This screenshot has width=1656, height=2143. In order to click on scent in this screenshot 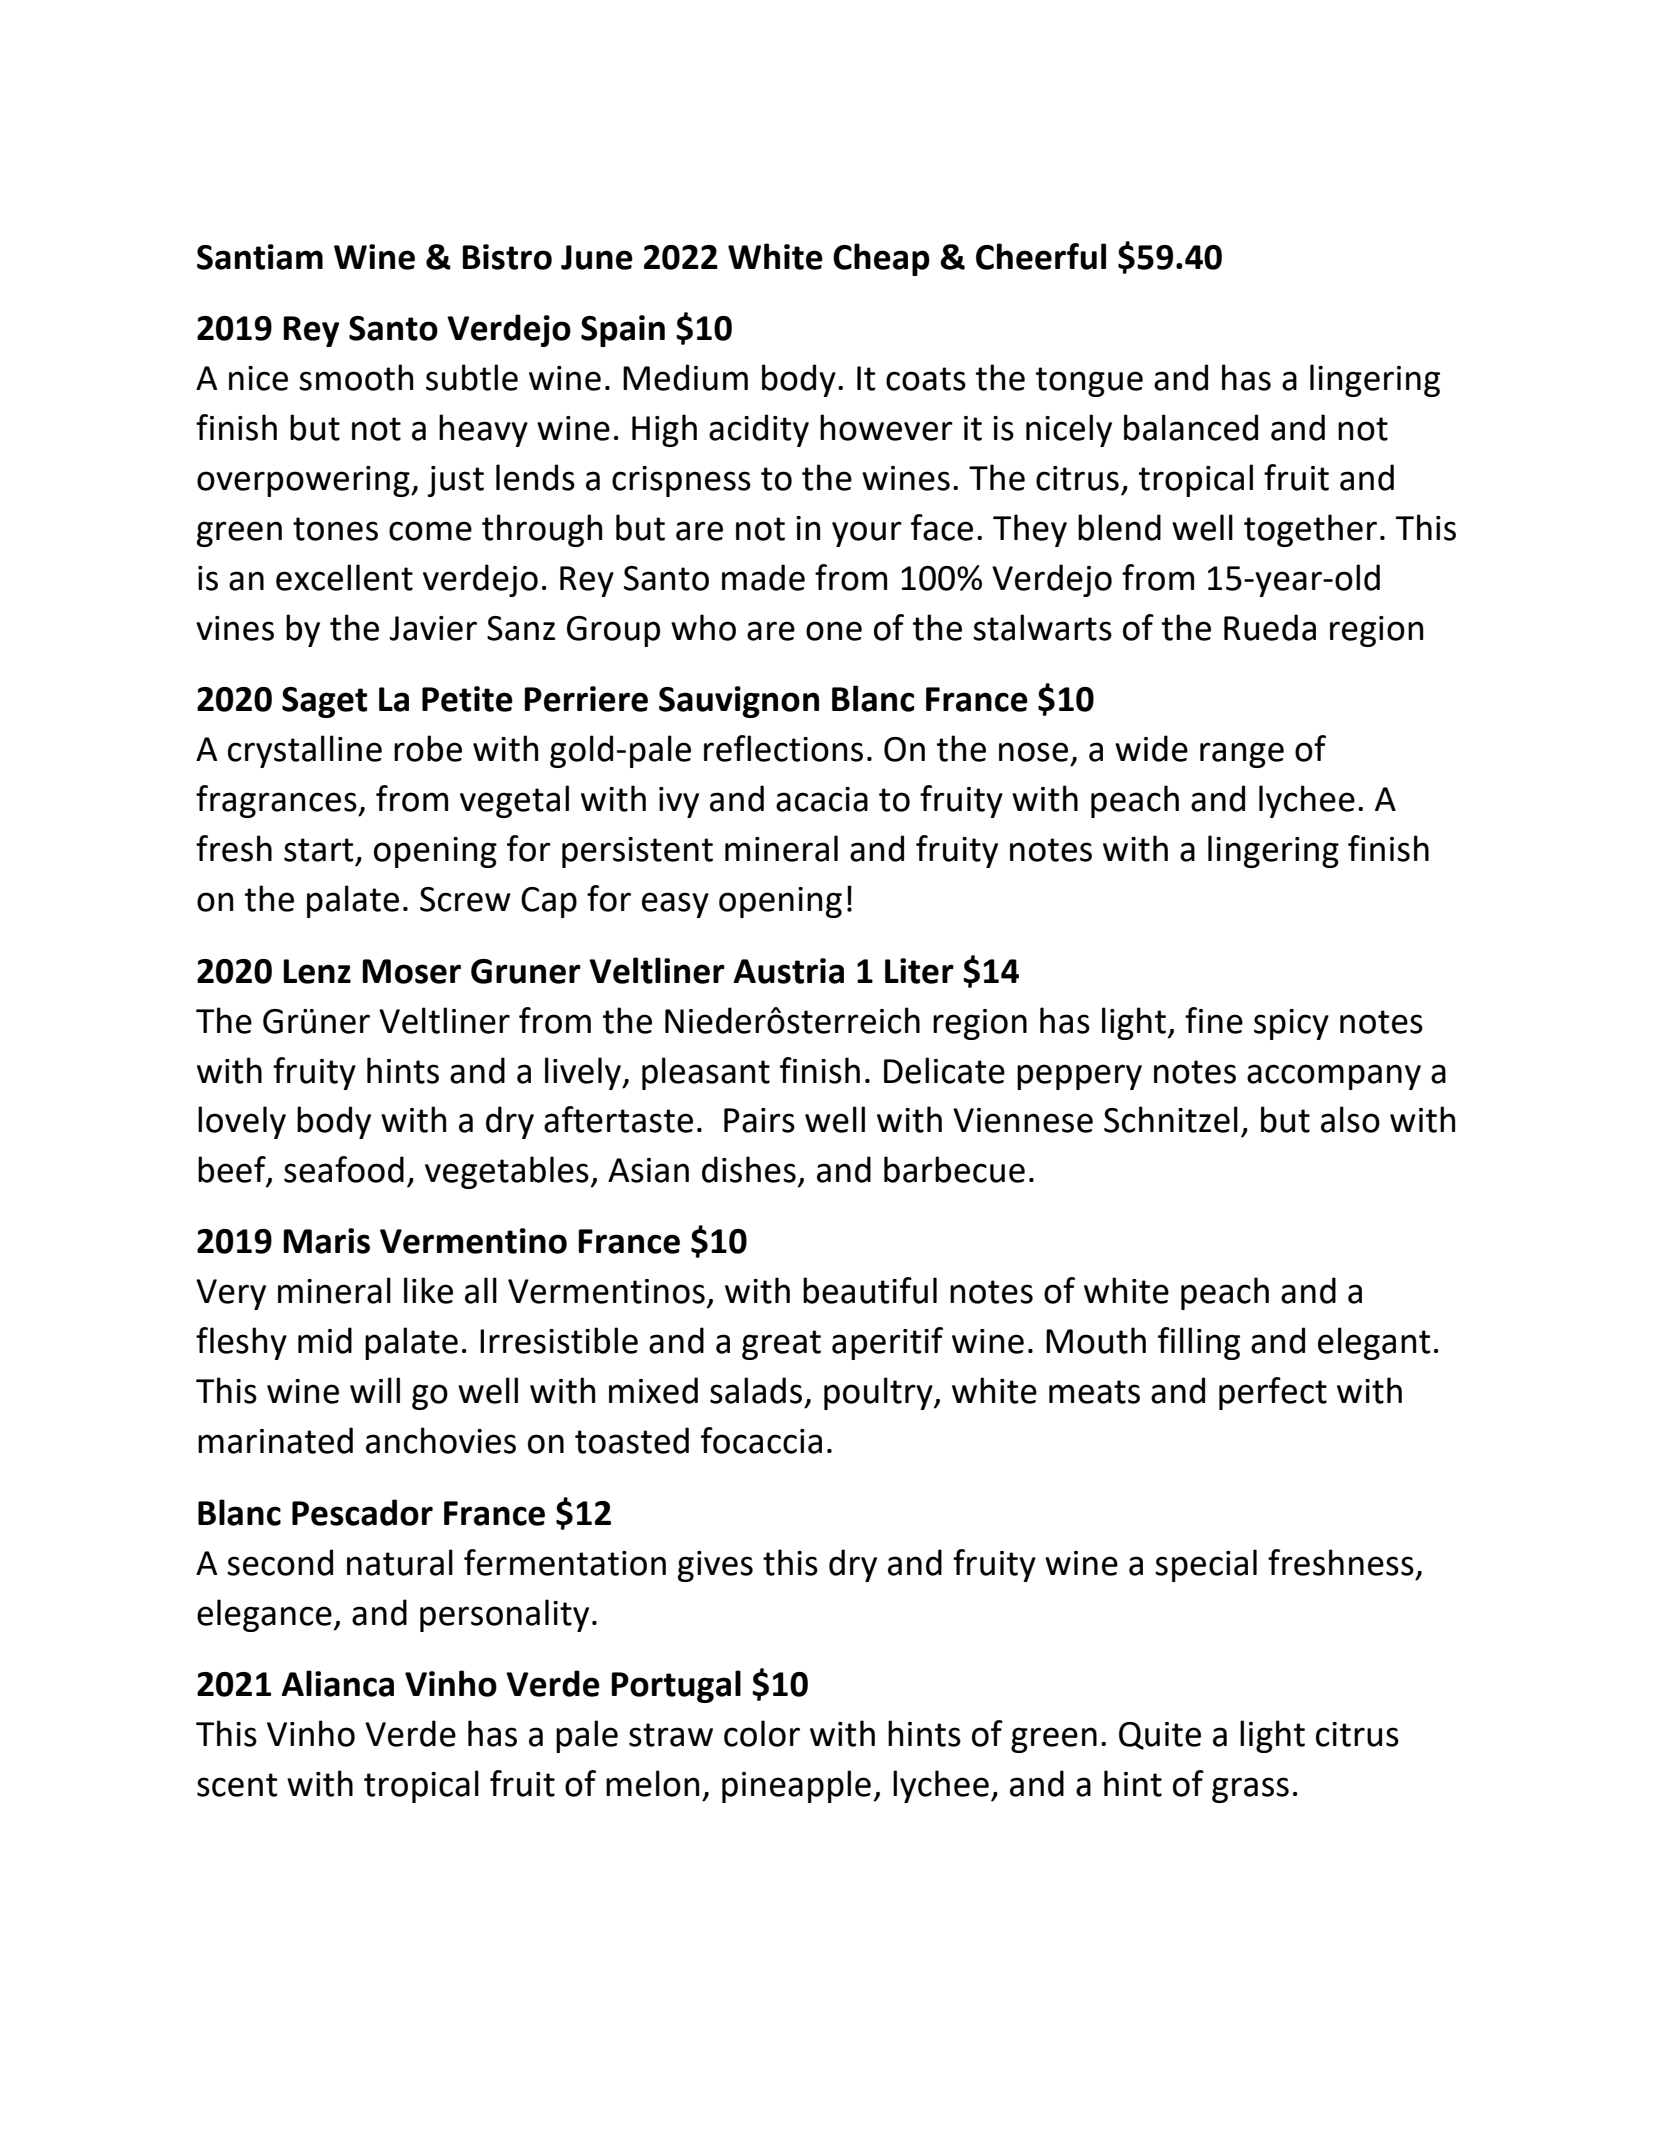, I will do `click(237, 1785)`.
